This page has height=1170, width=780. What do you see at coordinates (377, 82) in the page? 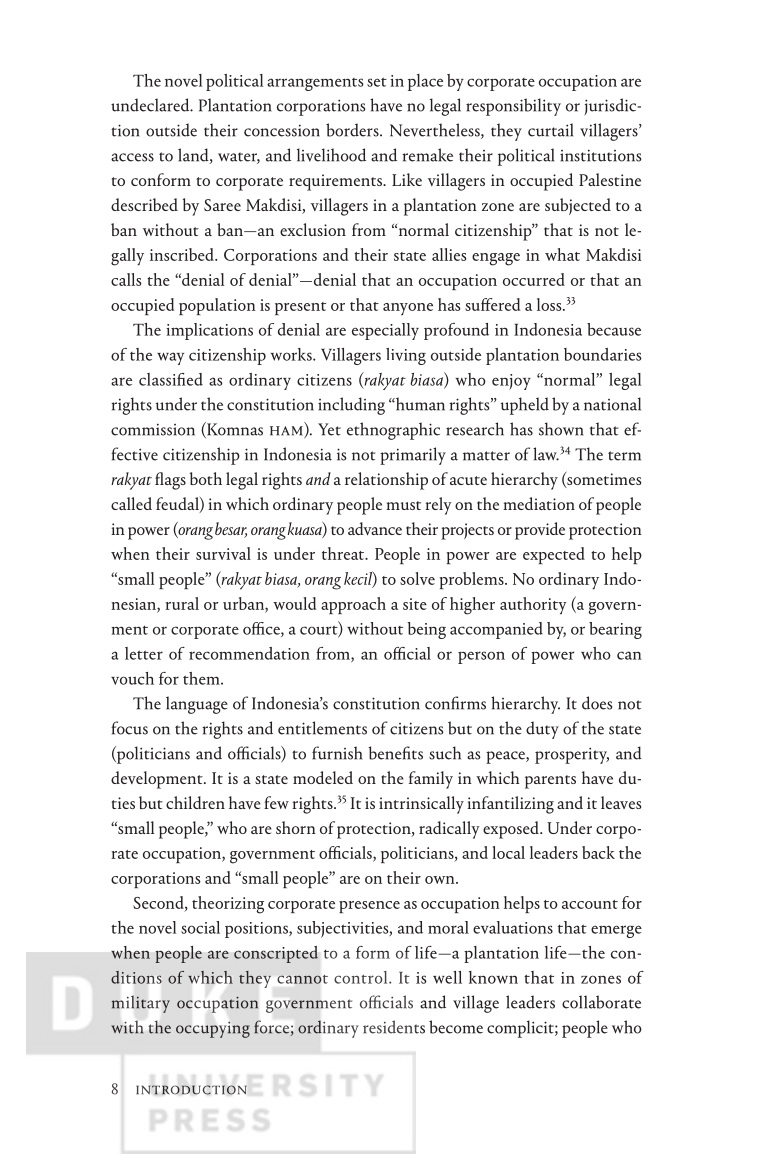
I see `set` at bounding box center [377, 82].
